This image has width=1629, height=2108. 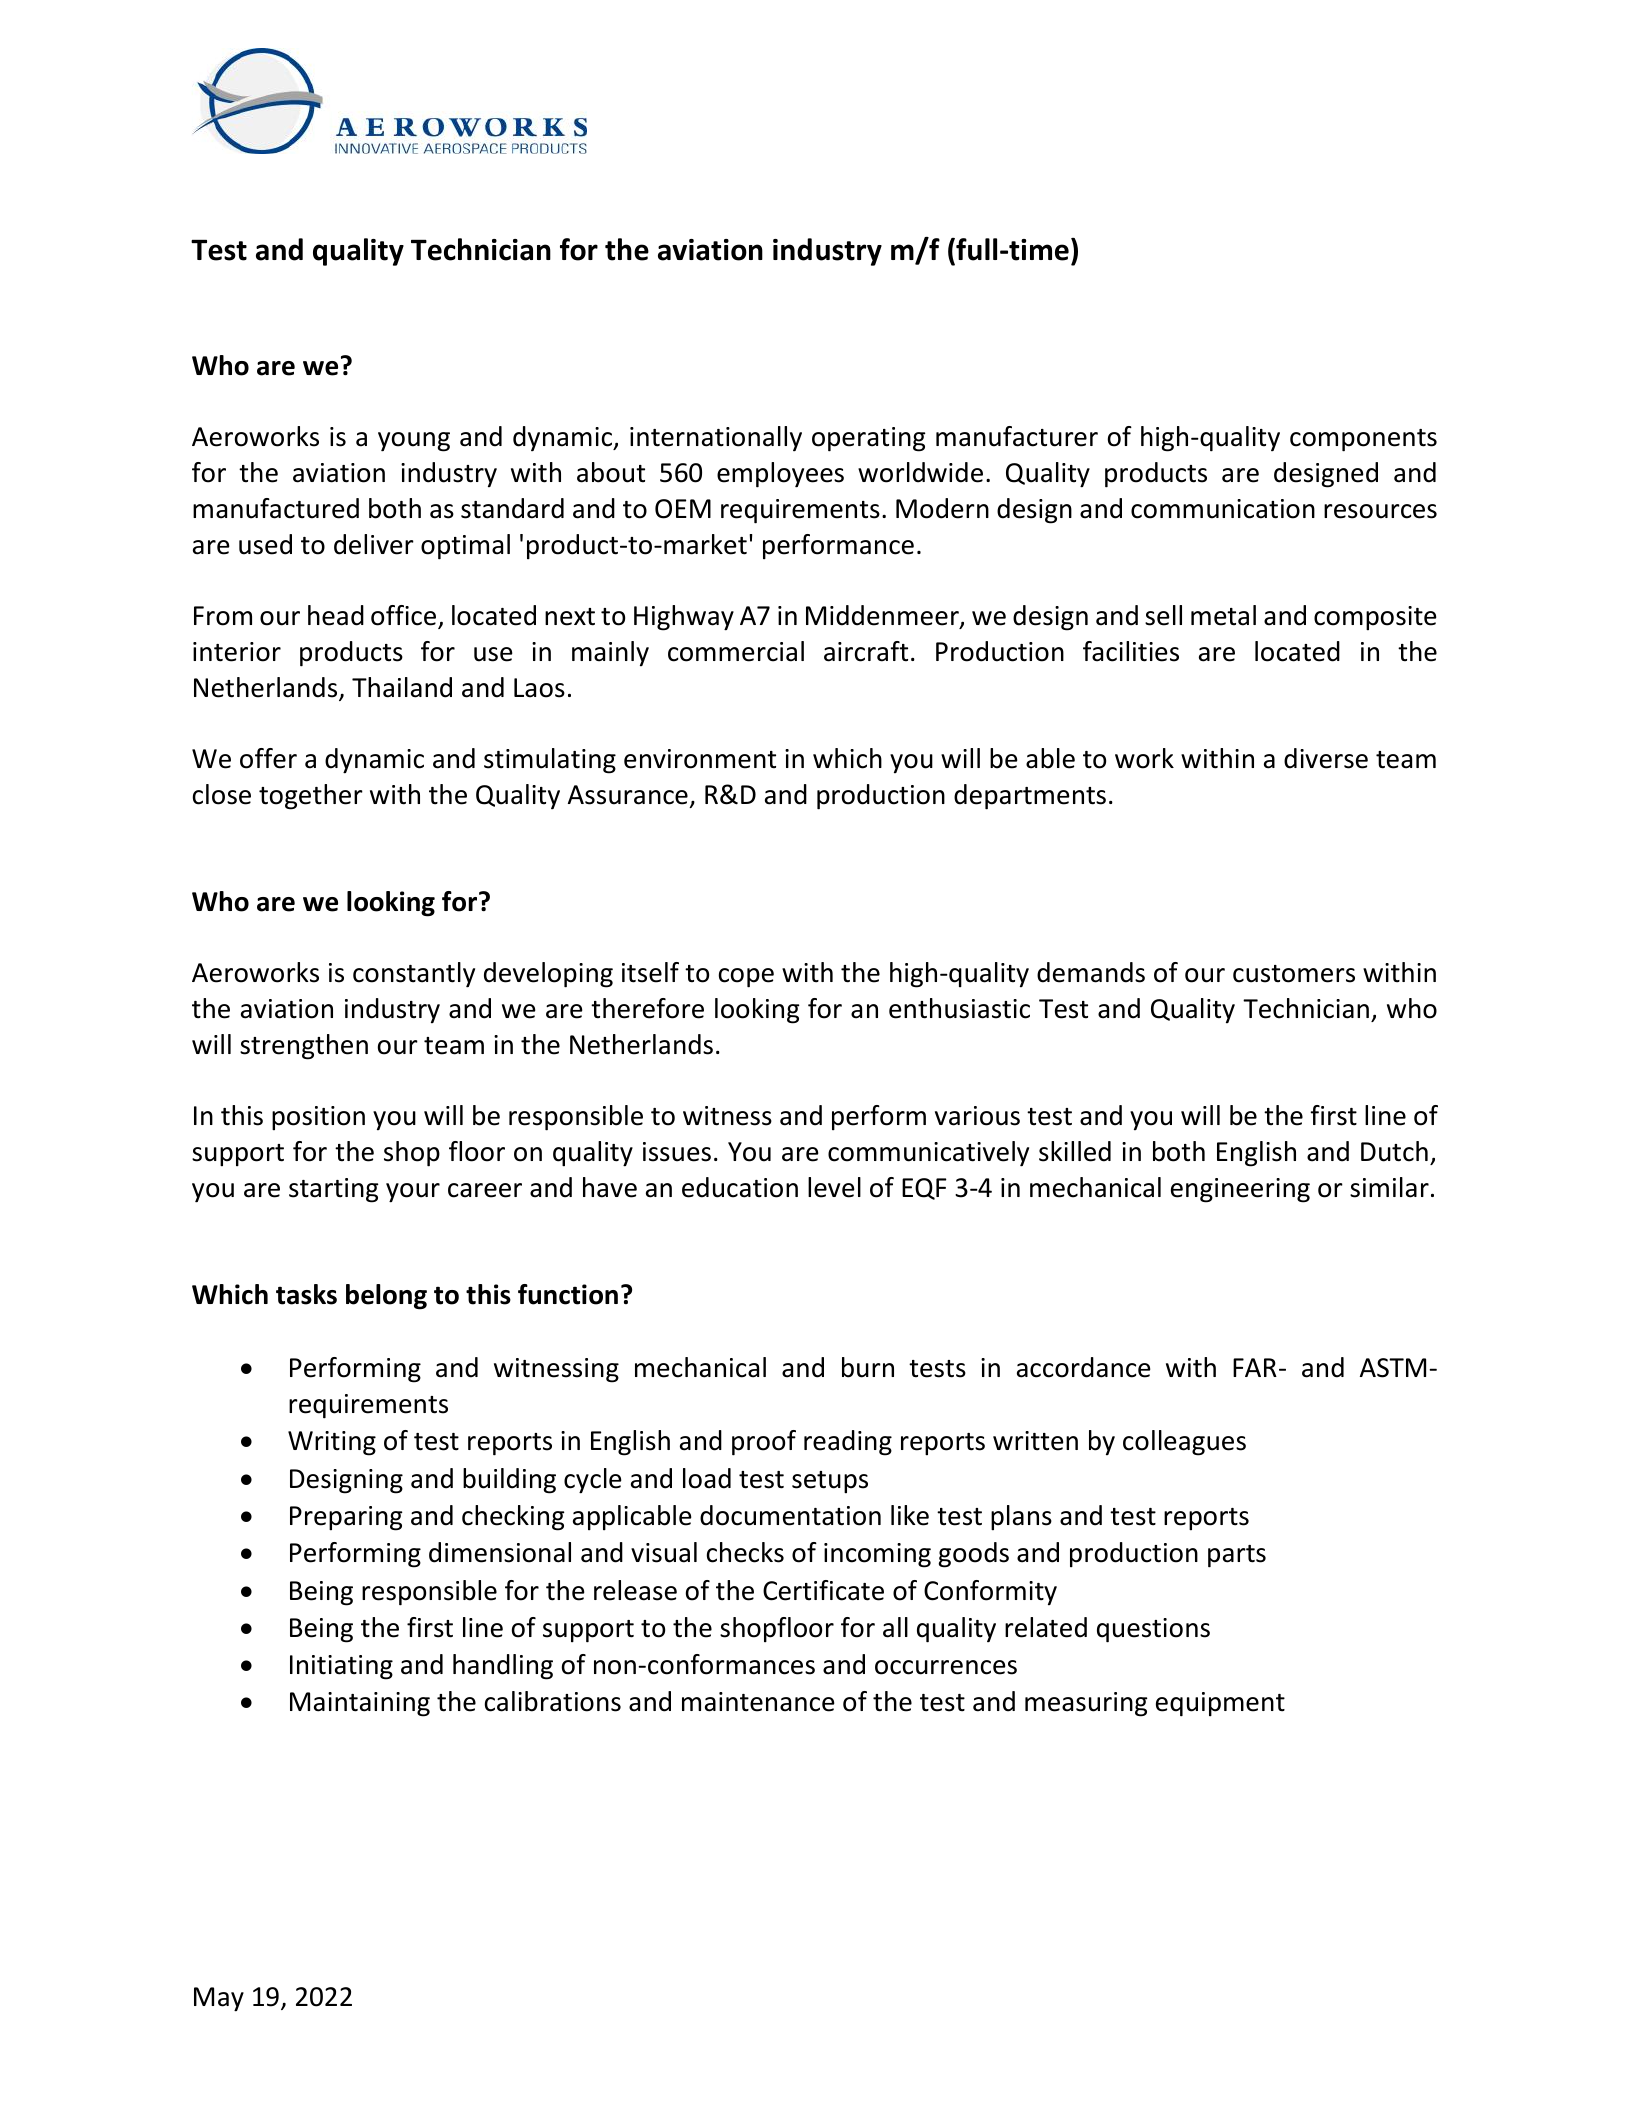 I want to click on Certificate, so click(x=823, y=1590).
